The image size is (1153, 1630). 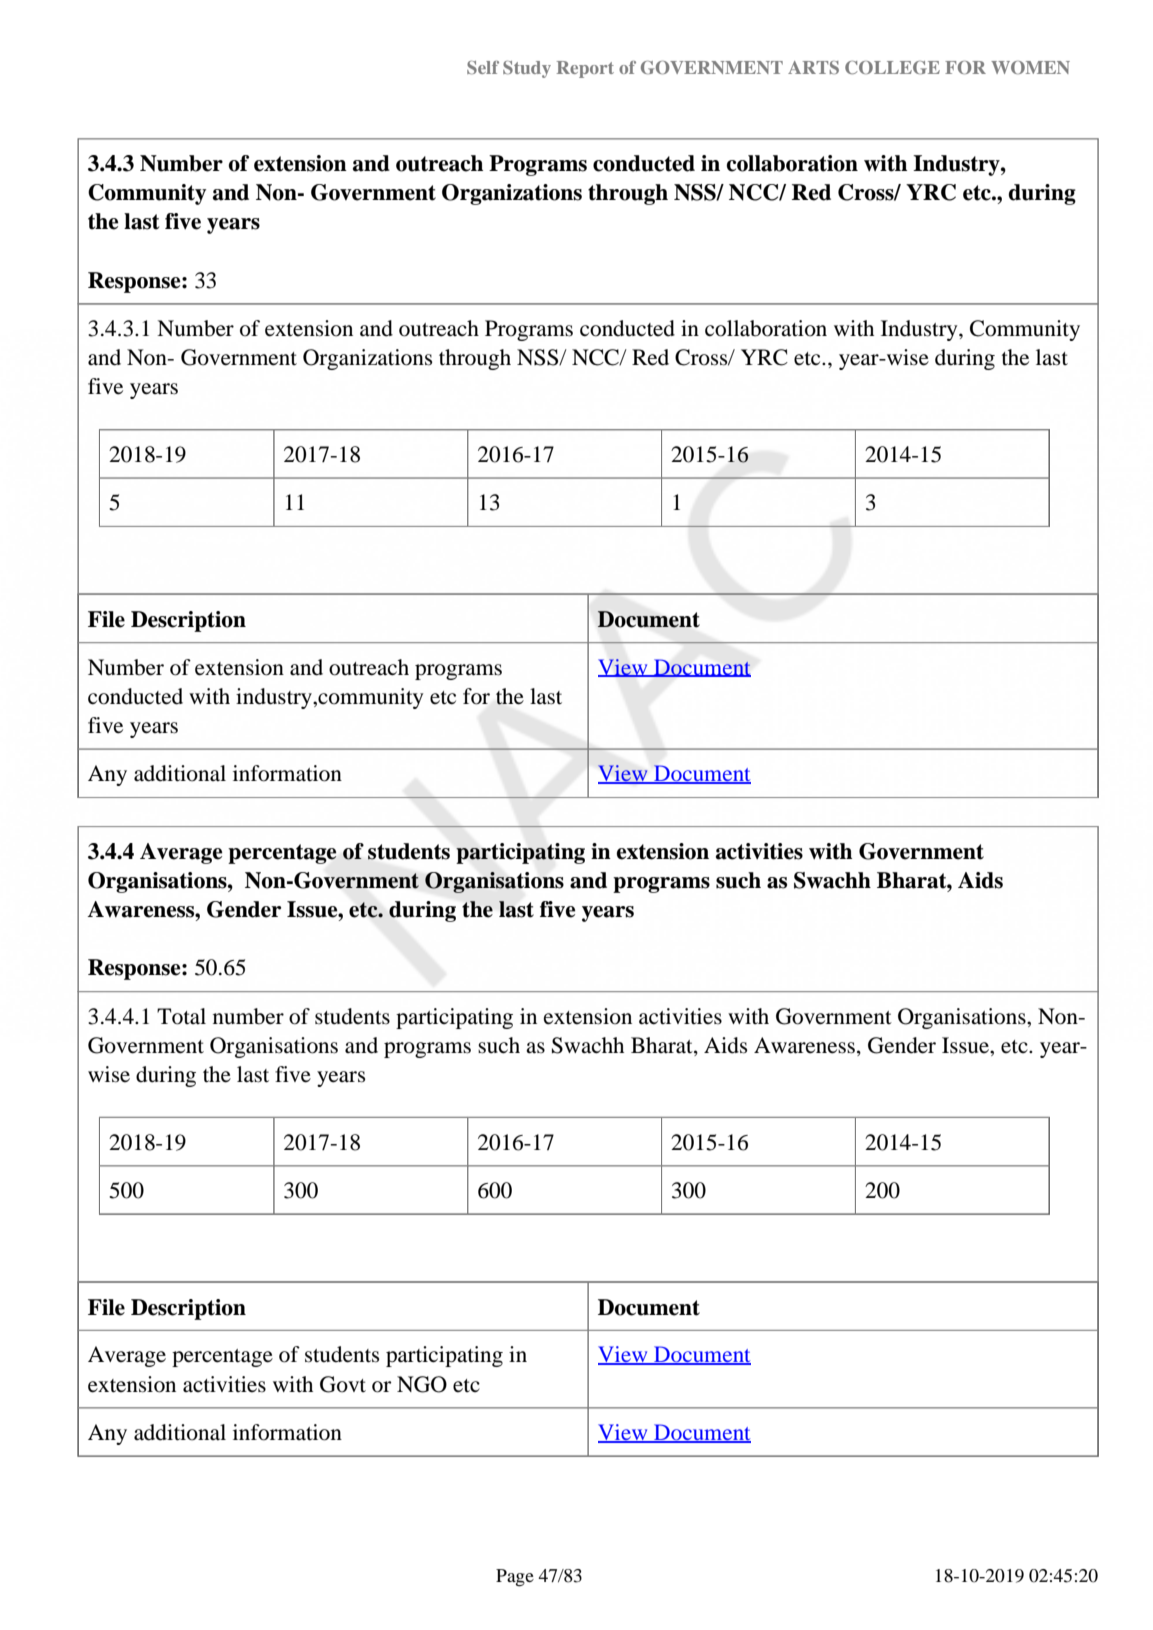 I want to click on Report, so click(x=585, y=69).
